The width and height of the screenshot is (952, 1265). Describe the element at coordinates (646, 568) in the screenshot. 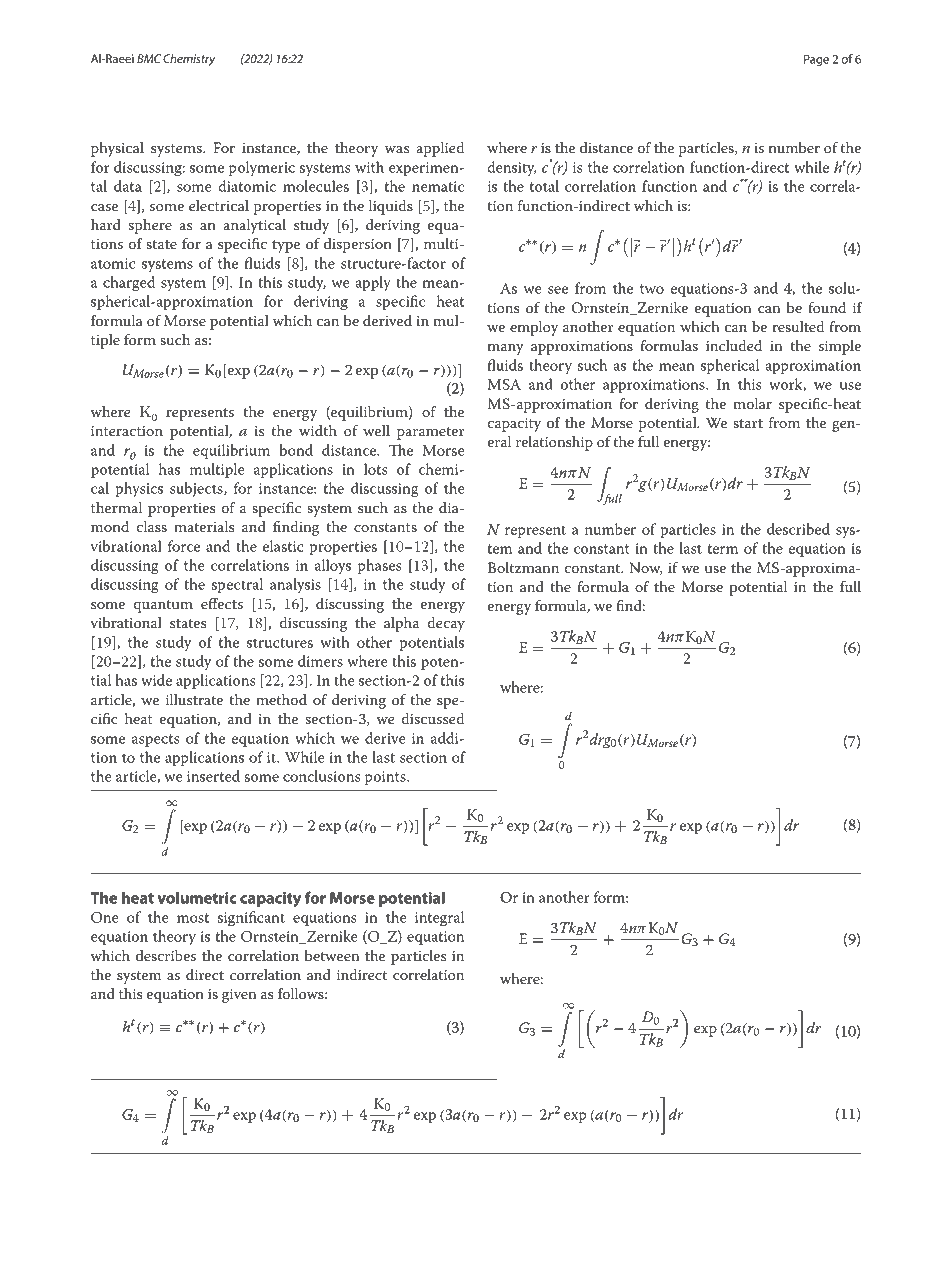

I see `Now` at that location.
